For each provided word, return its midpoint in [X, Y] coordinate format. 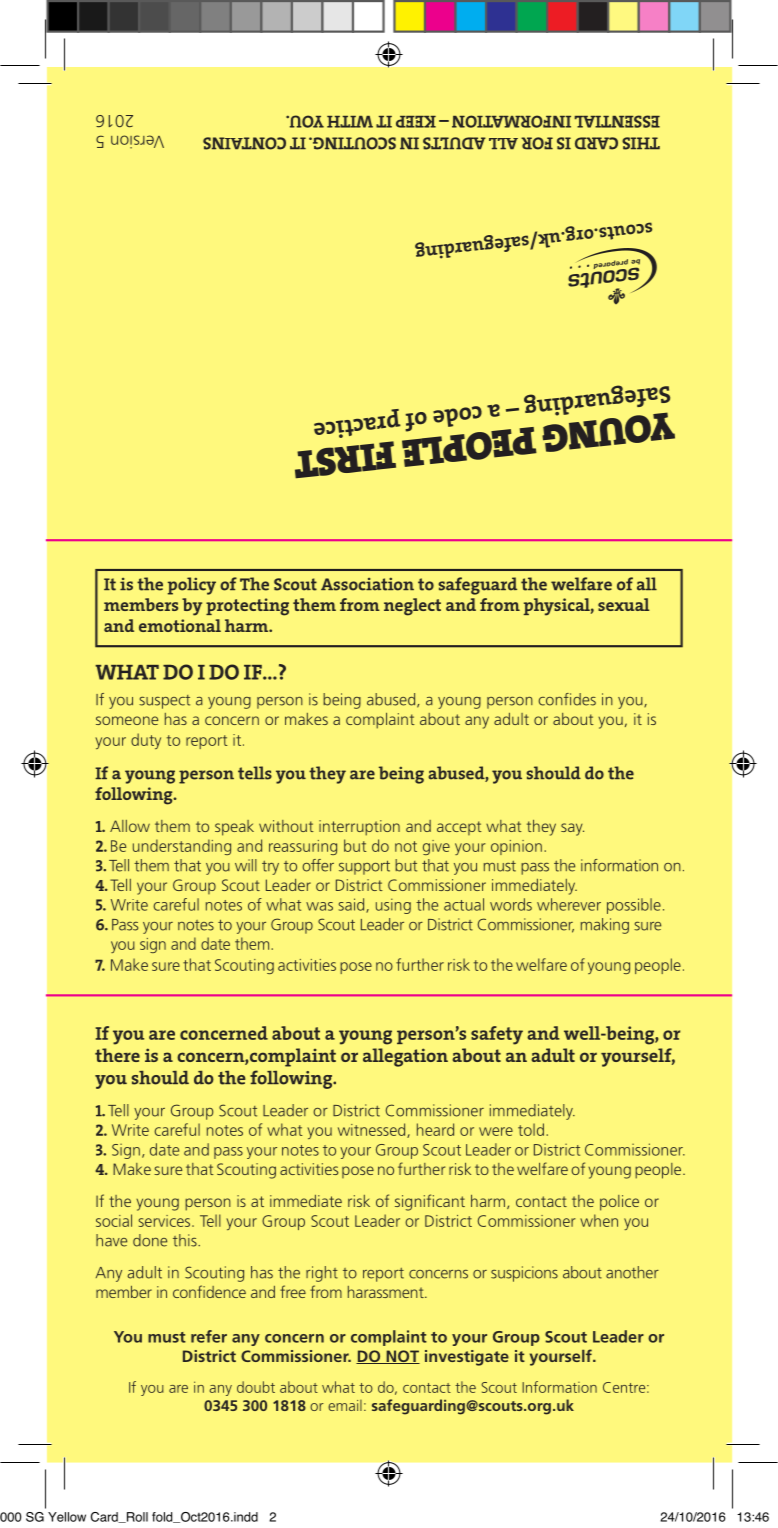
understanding [182, 847]
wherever [569, 904]
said [353, 905]
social [114, 1220]
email [345, 1405]
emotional [180, 625]
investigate [467, 1358]
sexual [623, 604]
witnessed [373, 1130]
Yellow [67, 1517]
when [599, 1220]
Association [367, 584]
